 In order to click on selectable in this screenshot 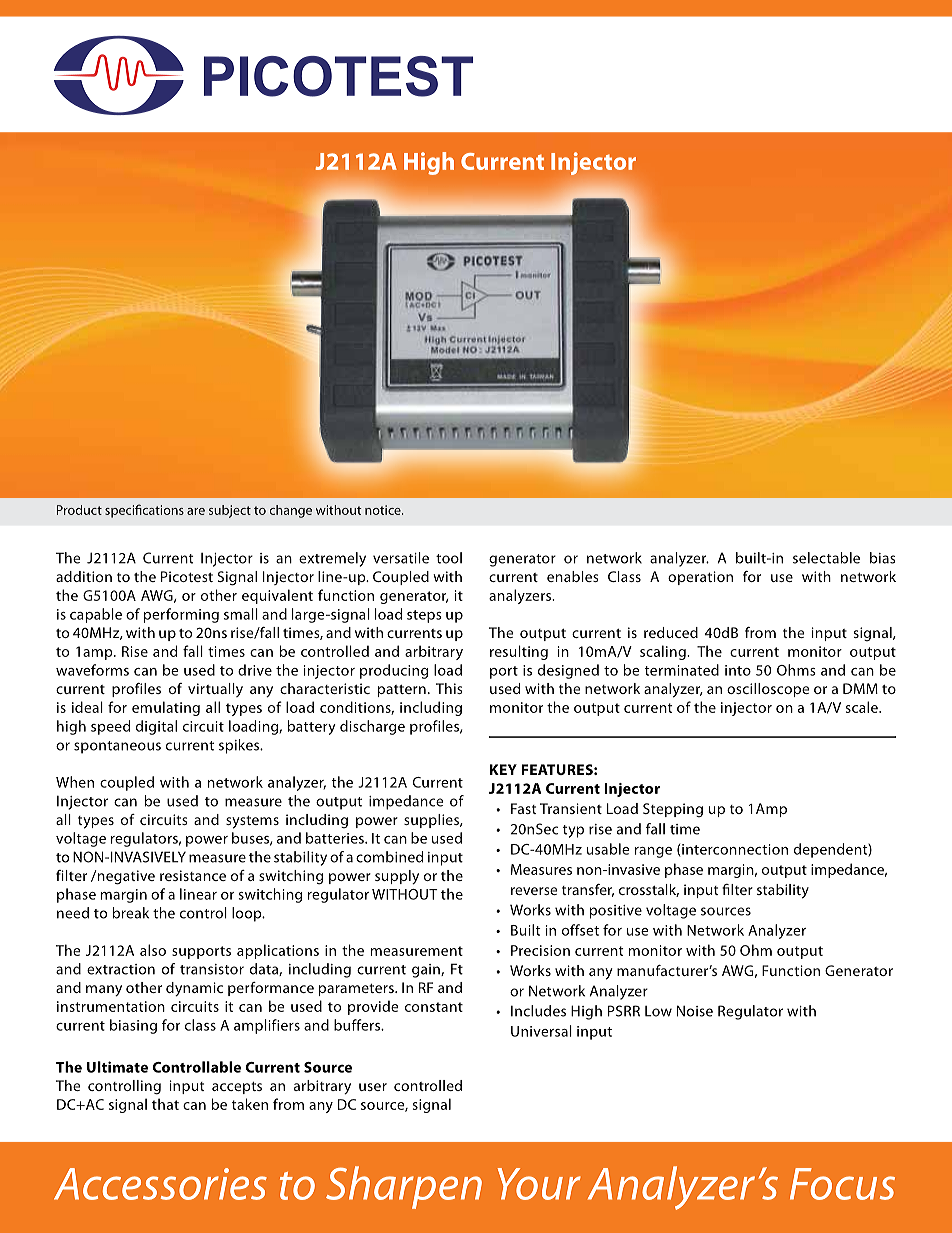, I will do `click(826, 558)`.
